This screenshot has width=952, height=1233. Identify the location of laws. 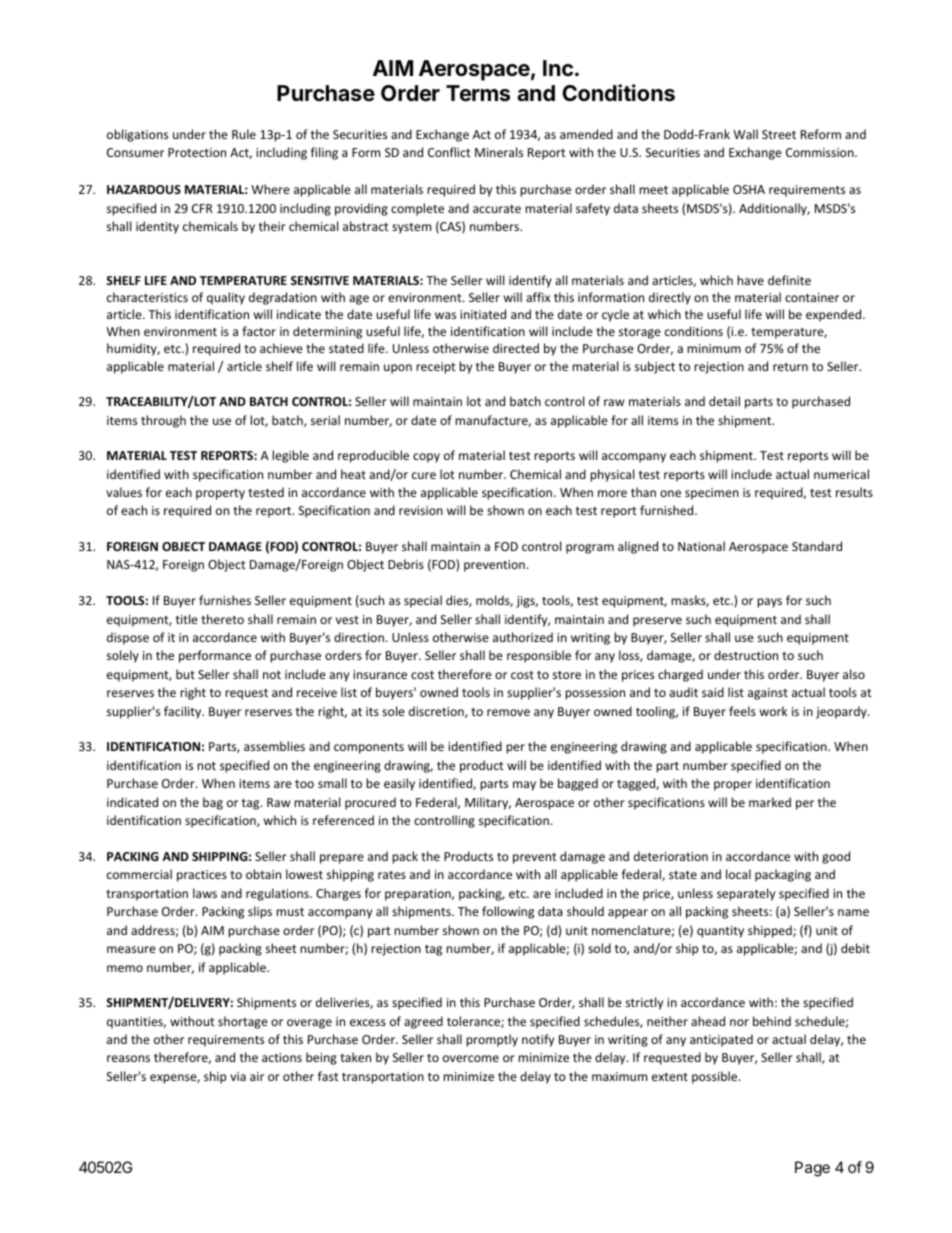
(205, 893).
